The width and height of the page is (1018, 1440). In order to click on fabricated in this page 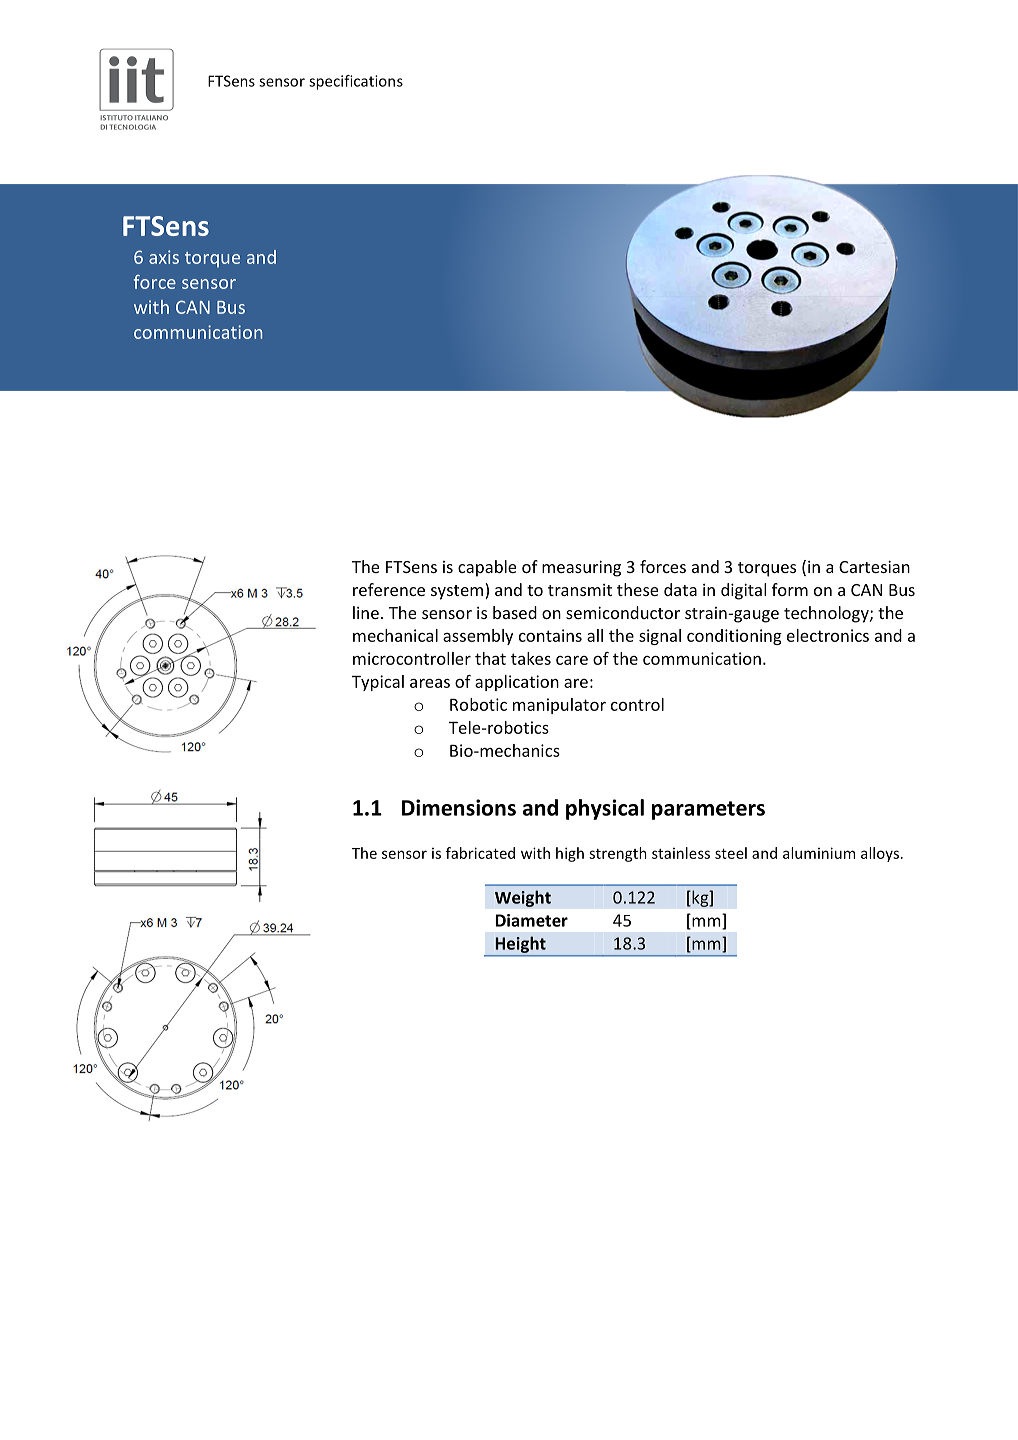, I will do `click(480, 853)`.
